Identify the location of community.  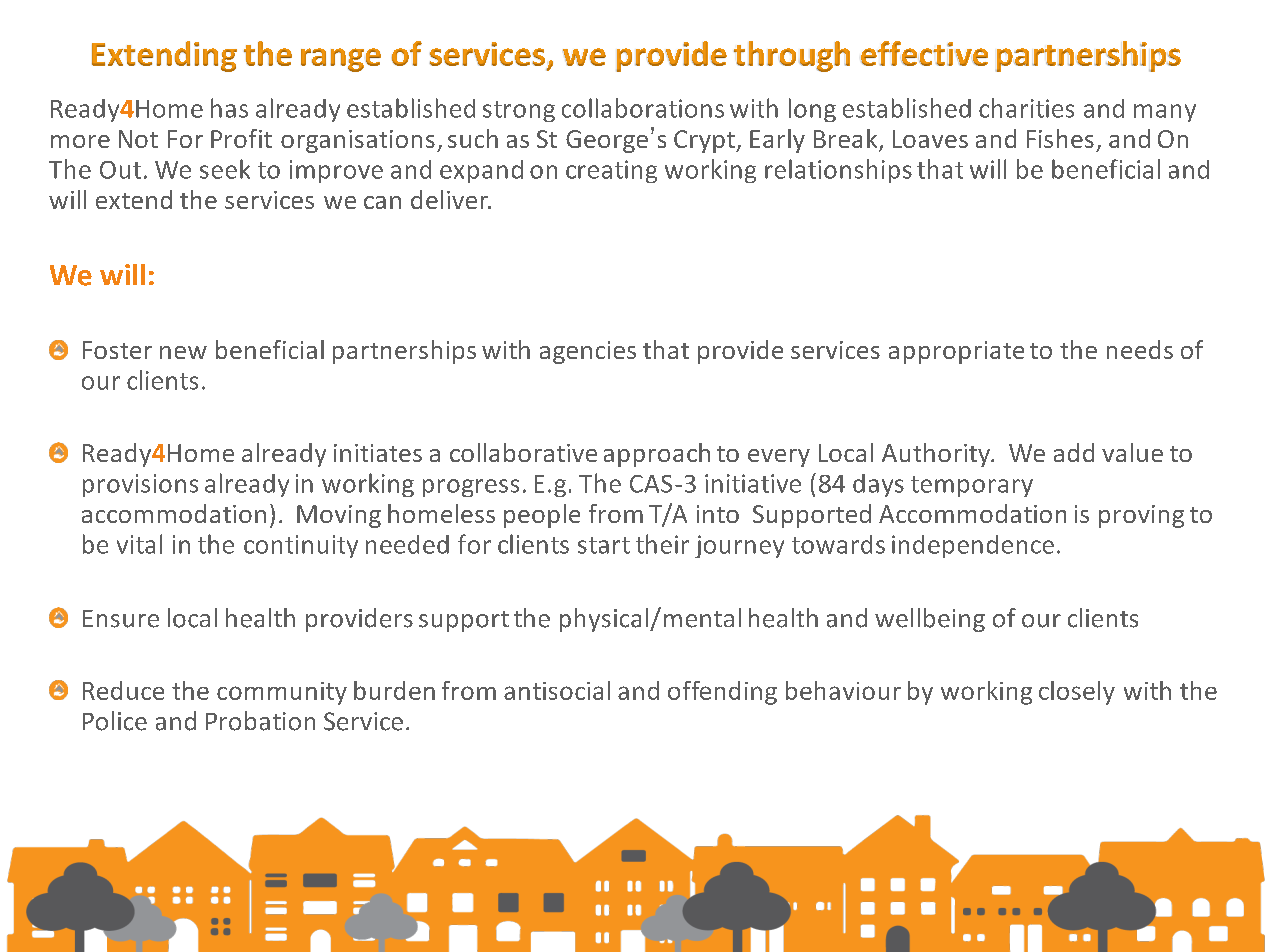
(282, 693).
